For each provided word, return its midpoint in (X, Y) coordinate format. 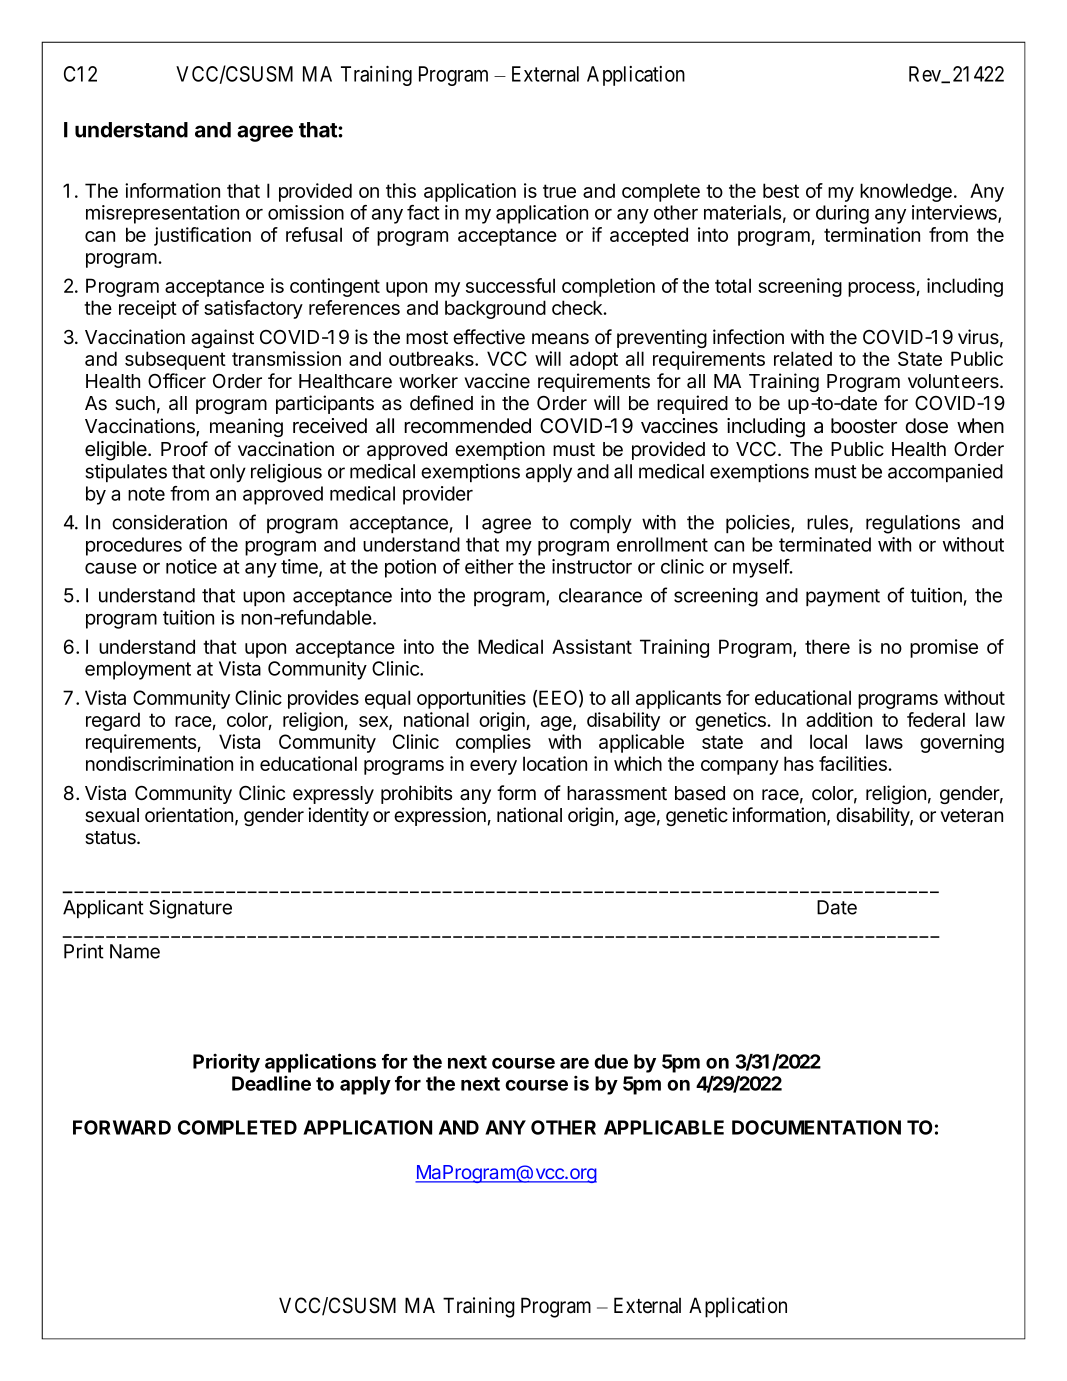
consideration (169, 522)
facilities (854, 763)
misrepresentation (162, 214)
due (611, 1061)
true (559, 191)
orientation (189, 815)
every (493, 767)
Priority (226, 1063)
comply (601, 524)
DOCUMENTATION (816, 1127)
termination (872, 234)
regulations (913, 524)
